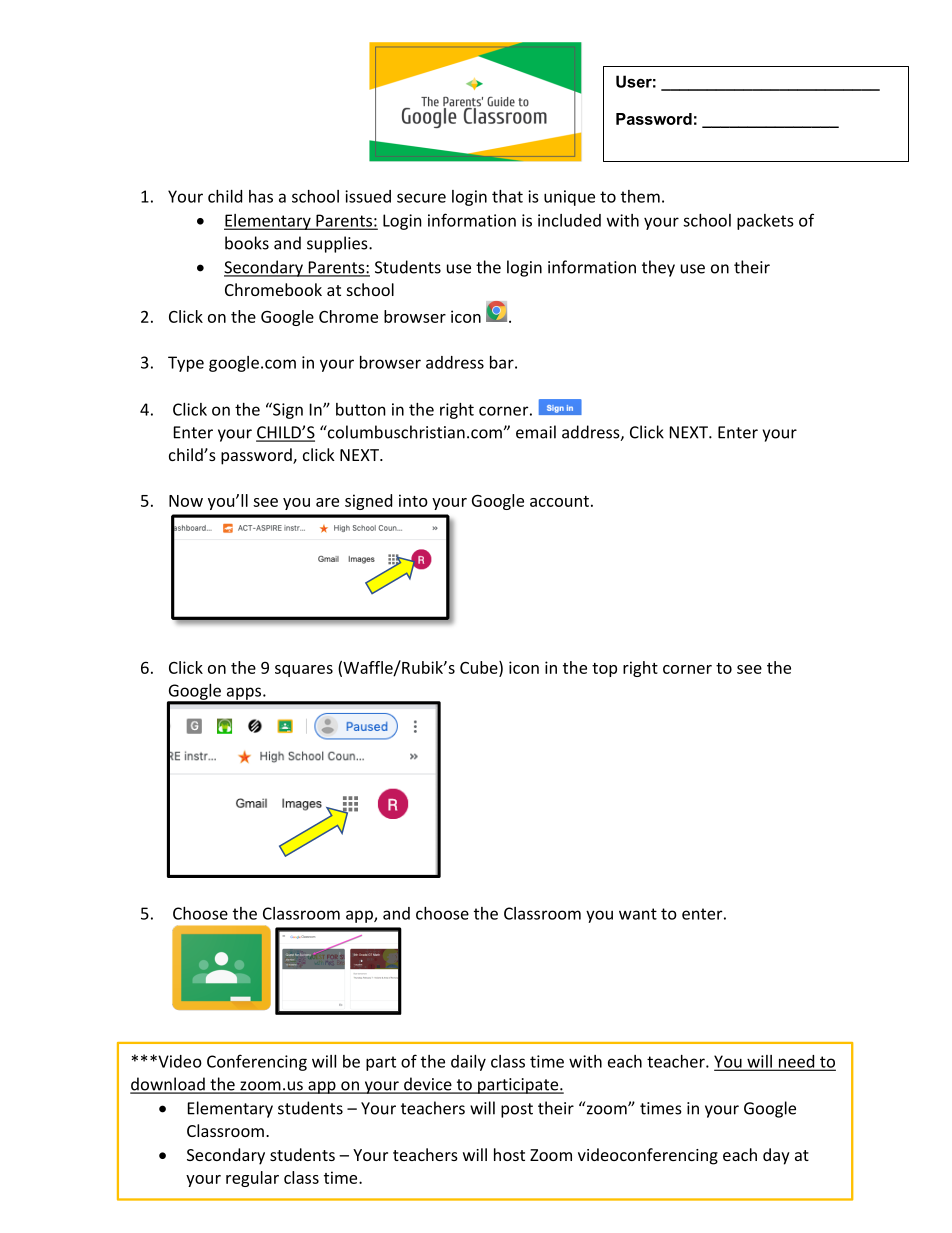 This screenshot has width=952, height=1233. I want to click on day, so click(776, 1156).
